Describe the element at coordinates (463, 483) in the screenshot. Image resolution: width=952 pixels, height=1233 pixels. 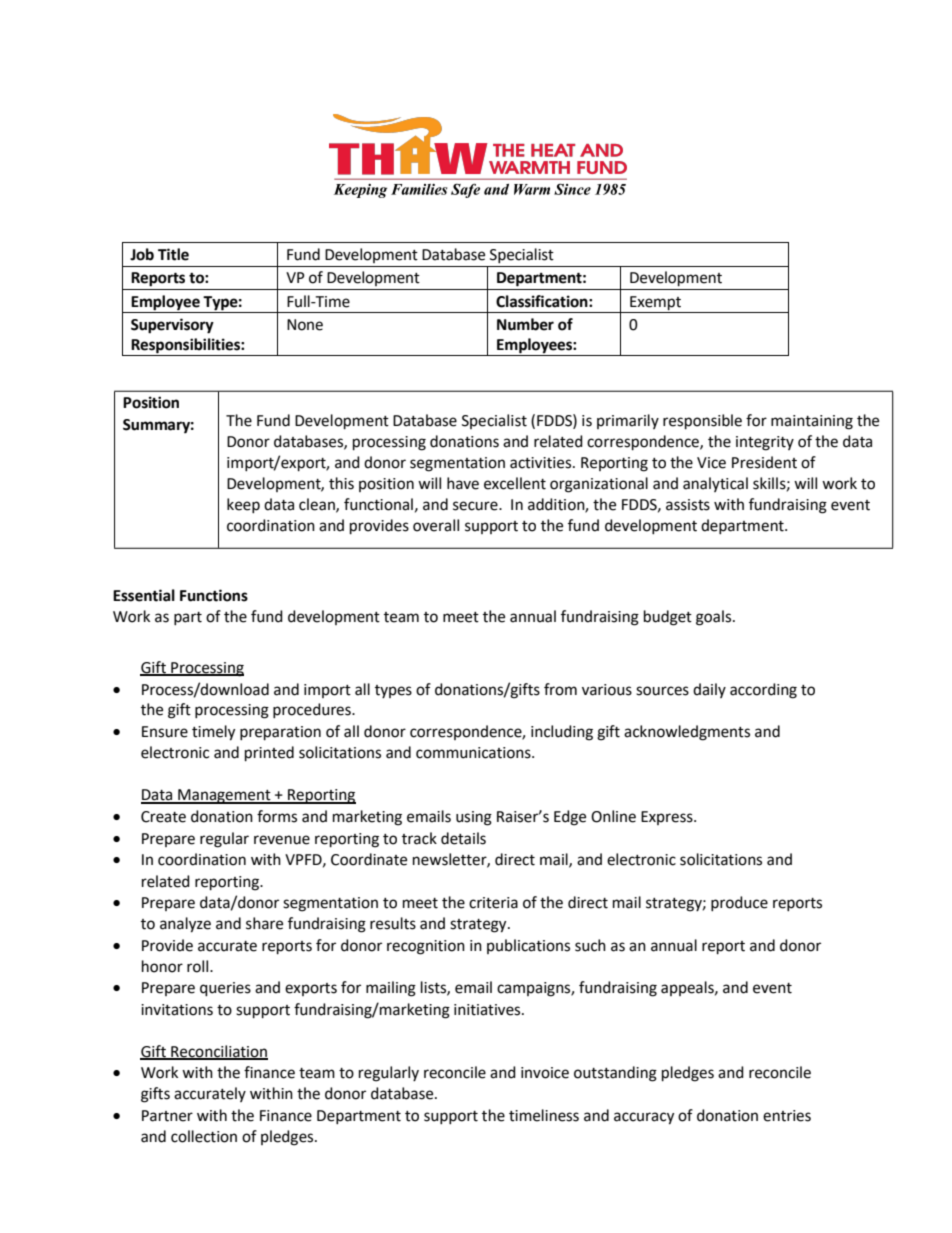
I see `have` at that location.
